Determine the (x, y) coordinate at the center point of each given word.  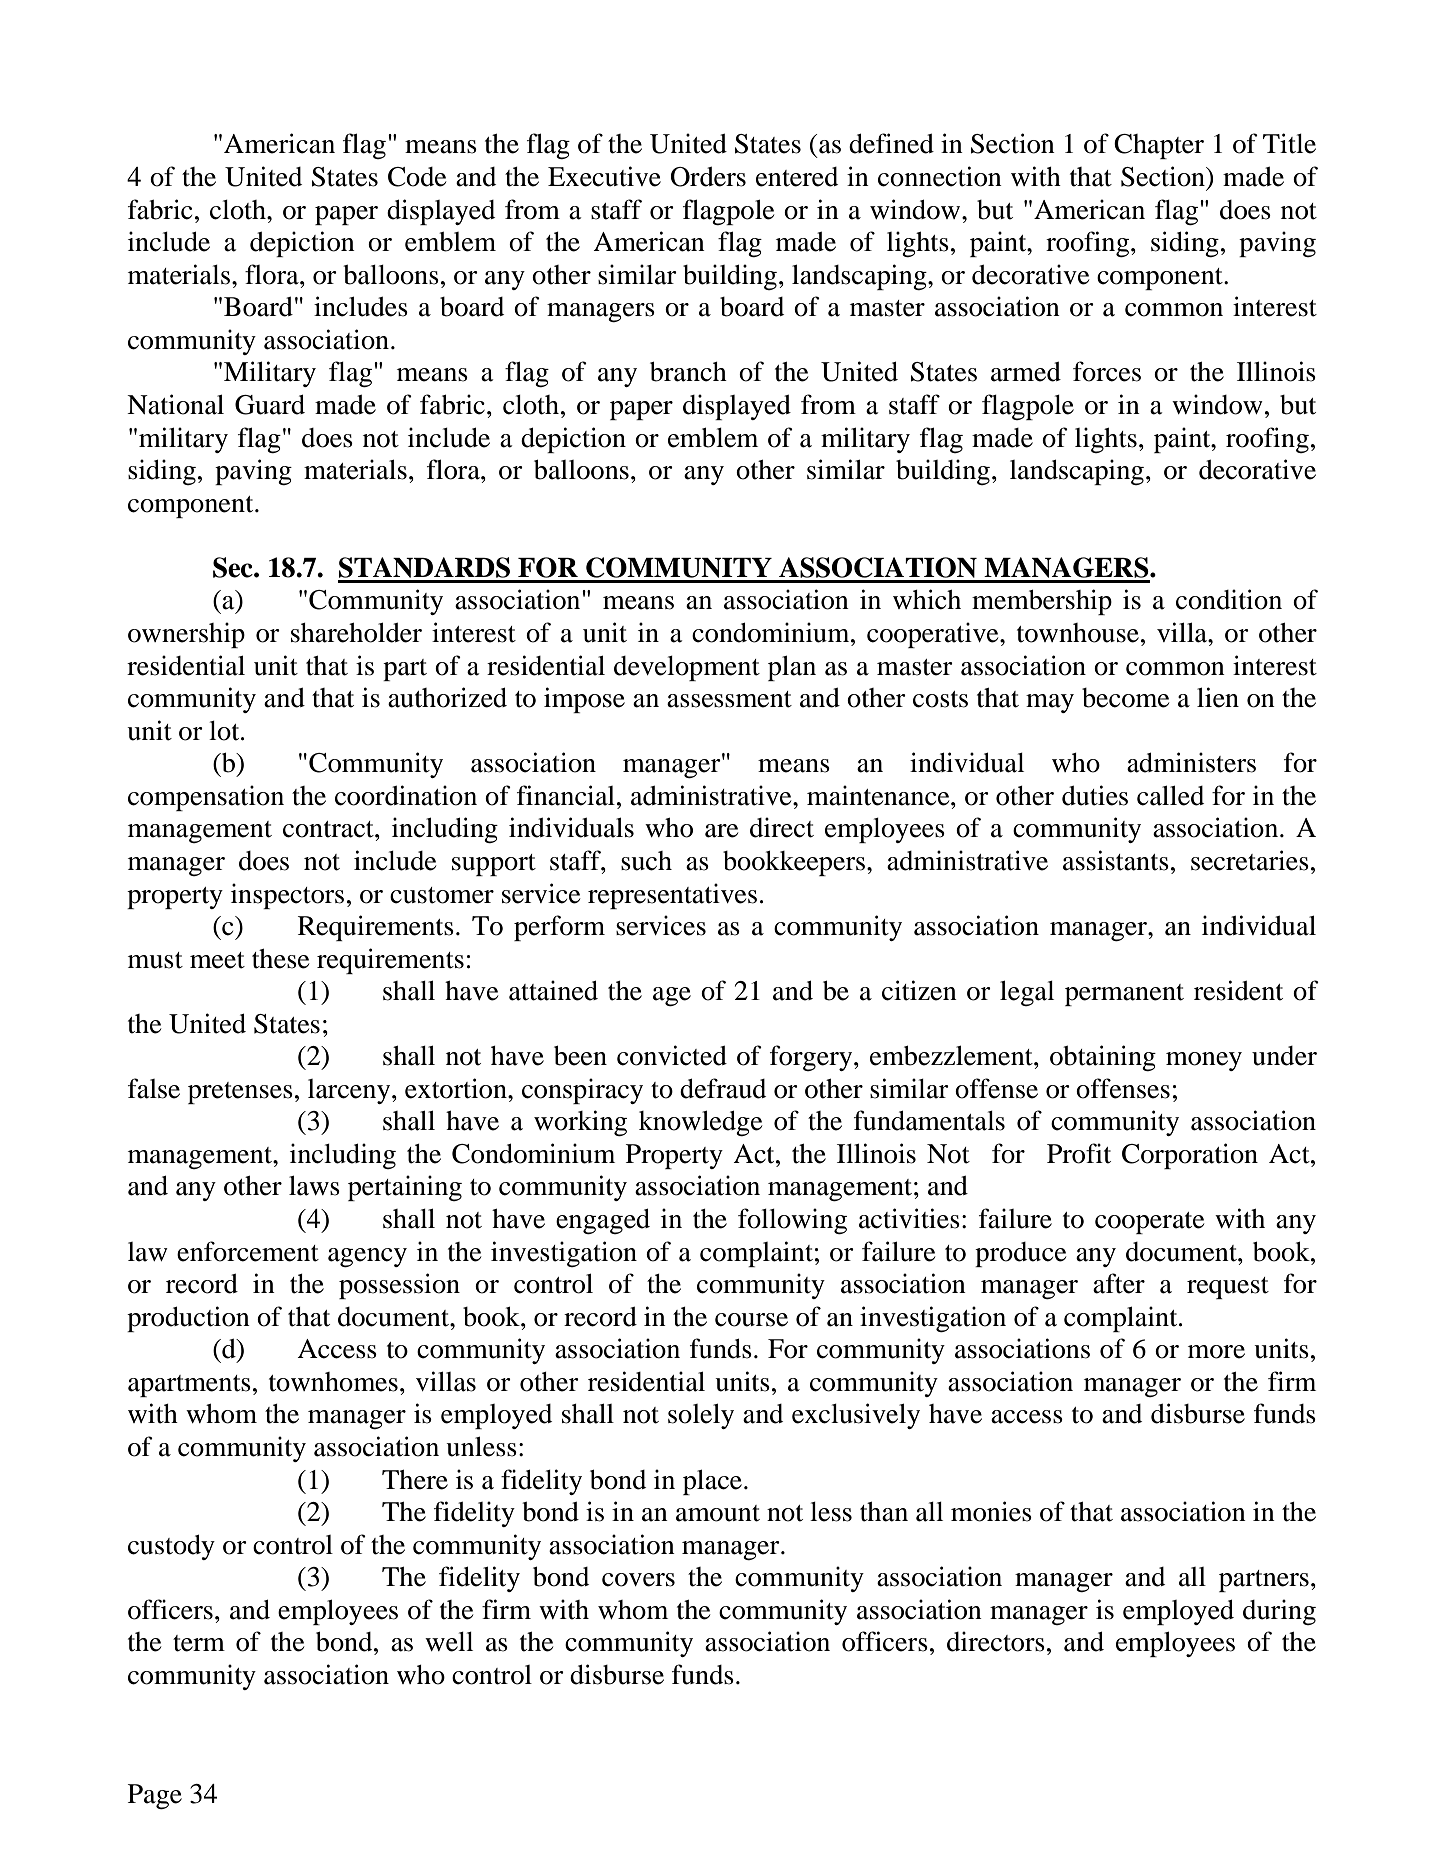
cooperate (1149, 1223)
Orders (708, 177)
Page (155, 1796)
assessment (729, 699)
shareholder (356, 632)
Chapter (1159, 146)
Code (417, 177)
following (792, 1221)
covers (638, 1580)
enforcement (248, 1251)
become (1125, 698)
